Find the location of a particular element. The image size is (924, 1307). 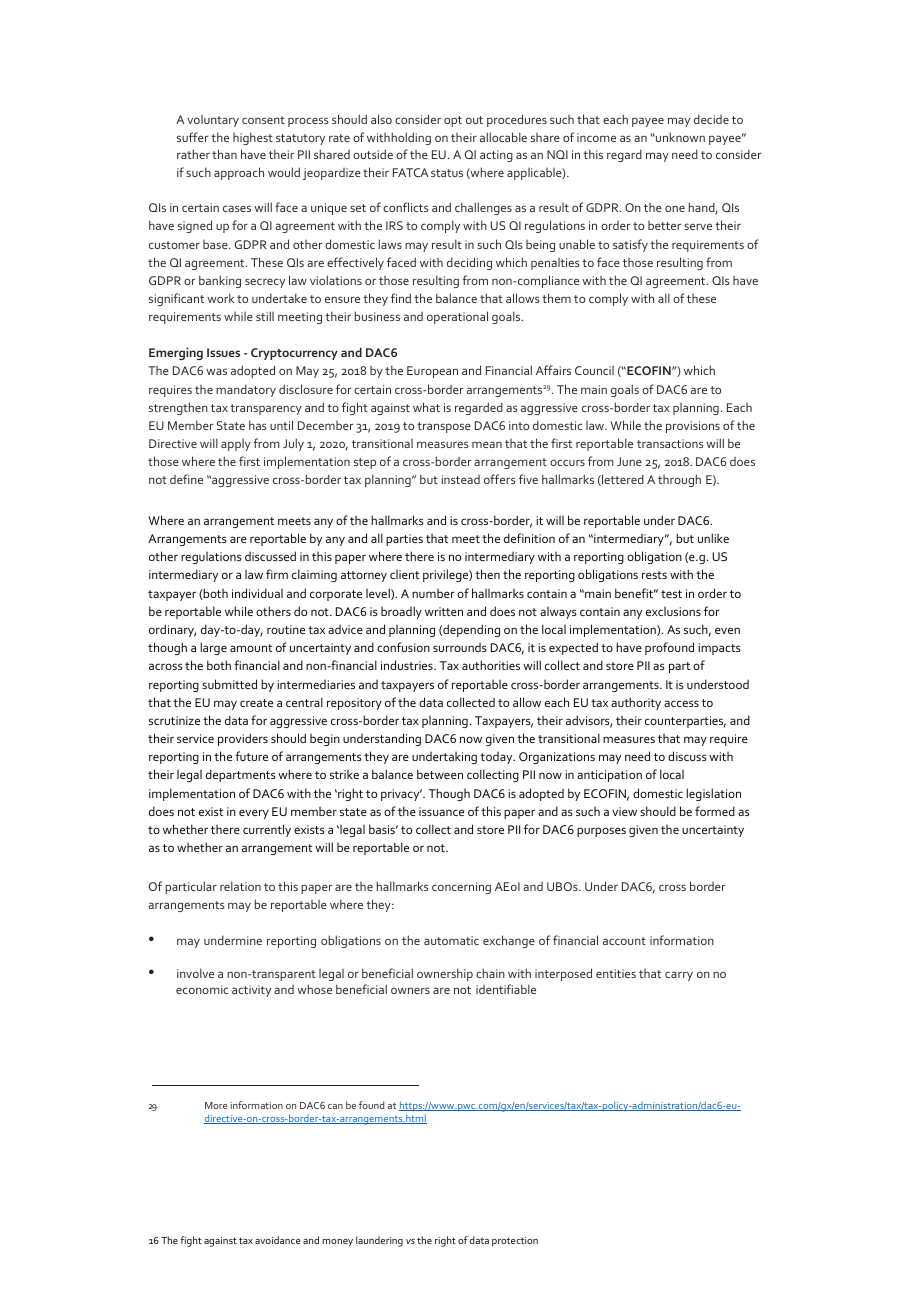

than is located at coordinates (224, 154).
